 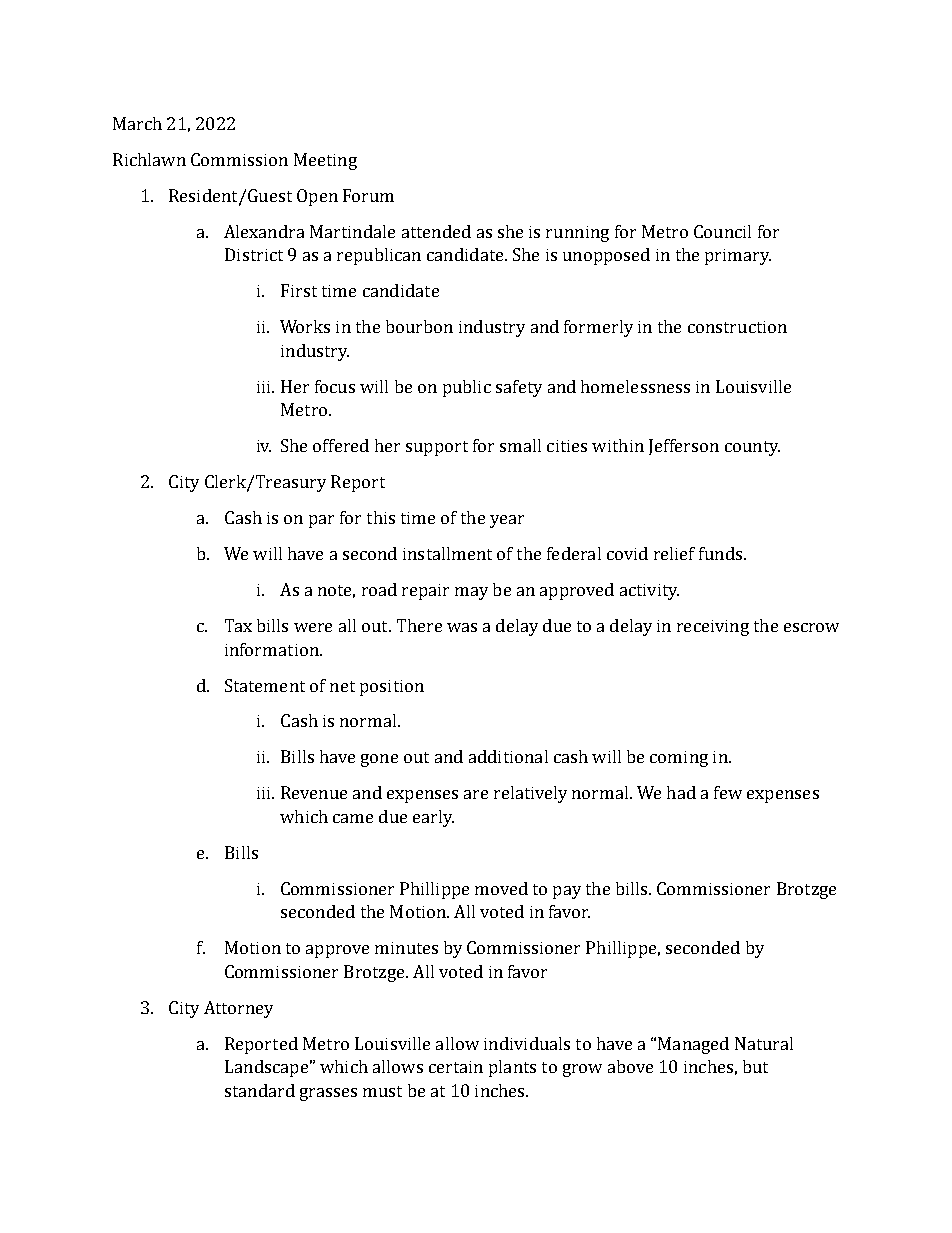 I want to click on few, so click(x=728, y=792).
